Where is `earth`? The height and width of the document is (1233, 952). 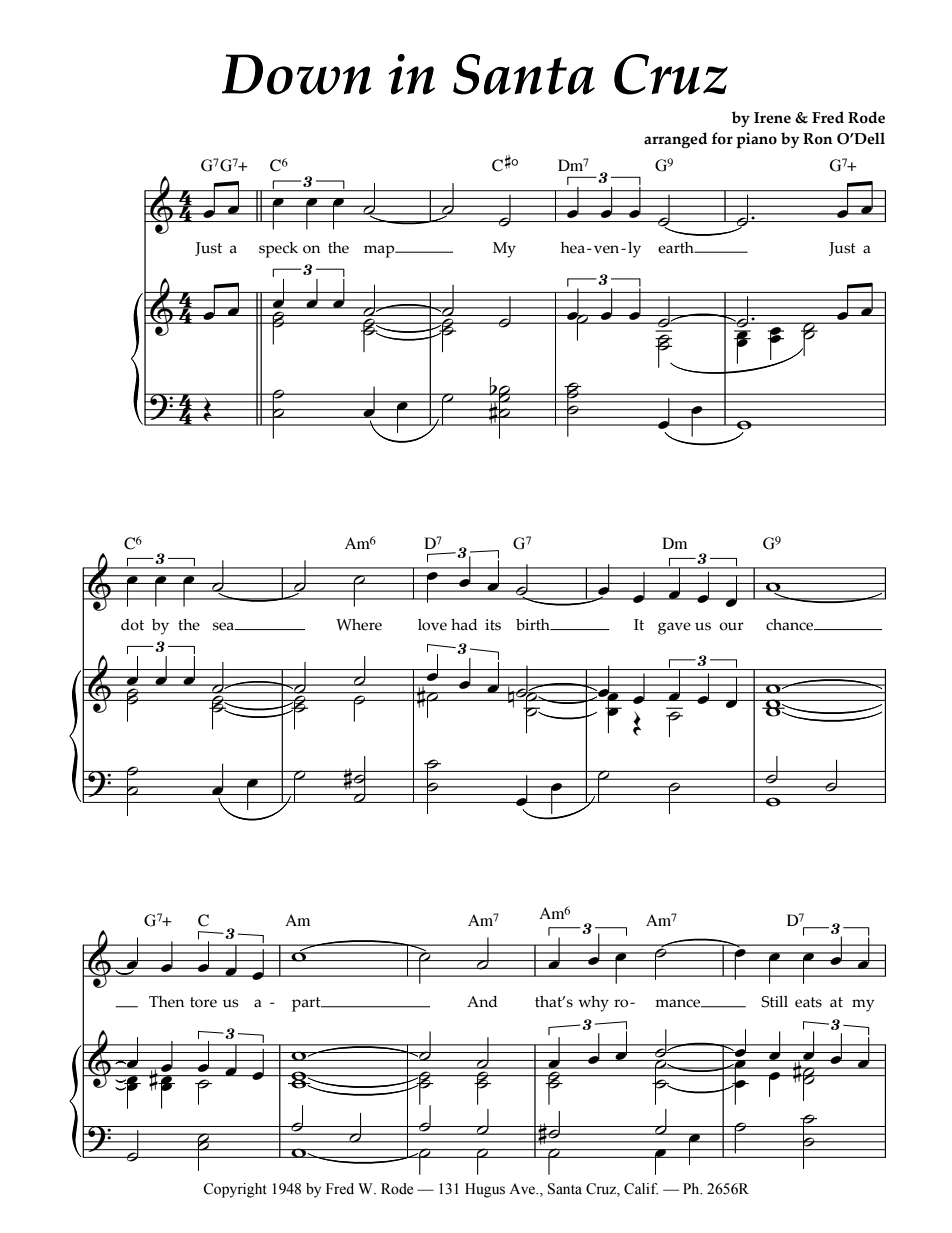 earth is located at coordinates (677, 248).
